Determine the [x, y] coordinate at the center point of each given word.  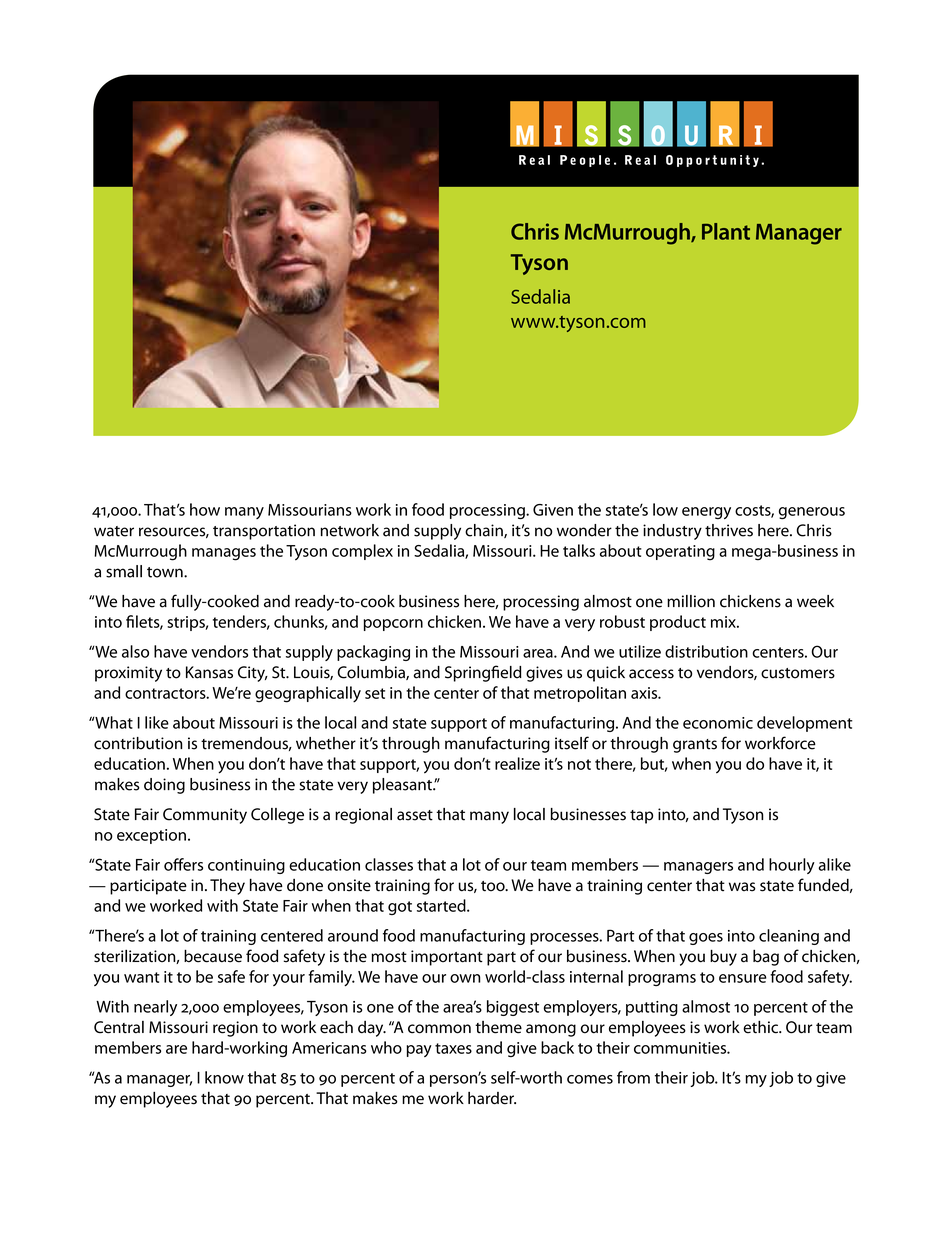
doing [164, 786]
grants [695, 746]
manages [224, 554]
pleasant [403, 786]
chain [485, 531]
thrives [729, 530]
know [224, 1077]
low [665, 509]
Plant [726, 231]
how [205, 509]
